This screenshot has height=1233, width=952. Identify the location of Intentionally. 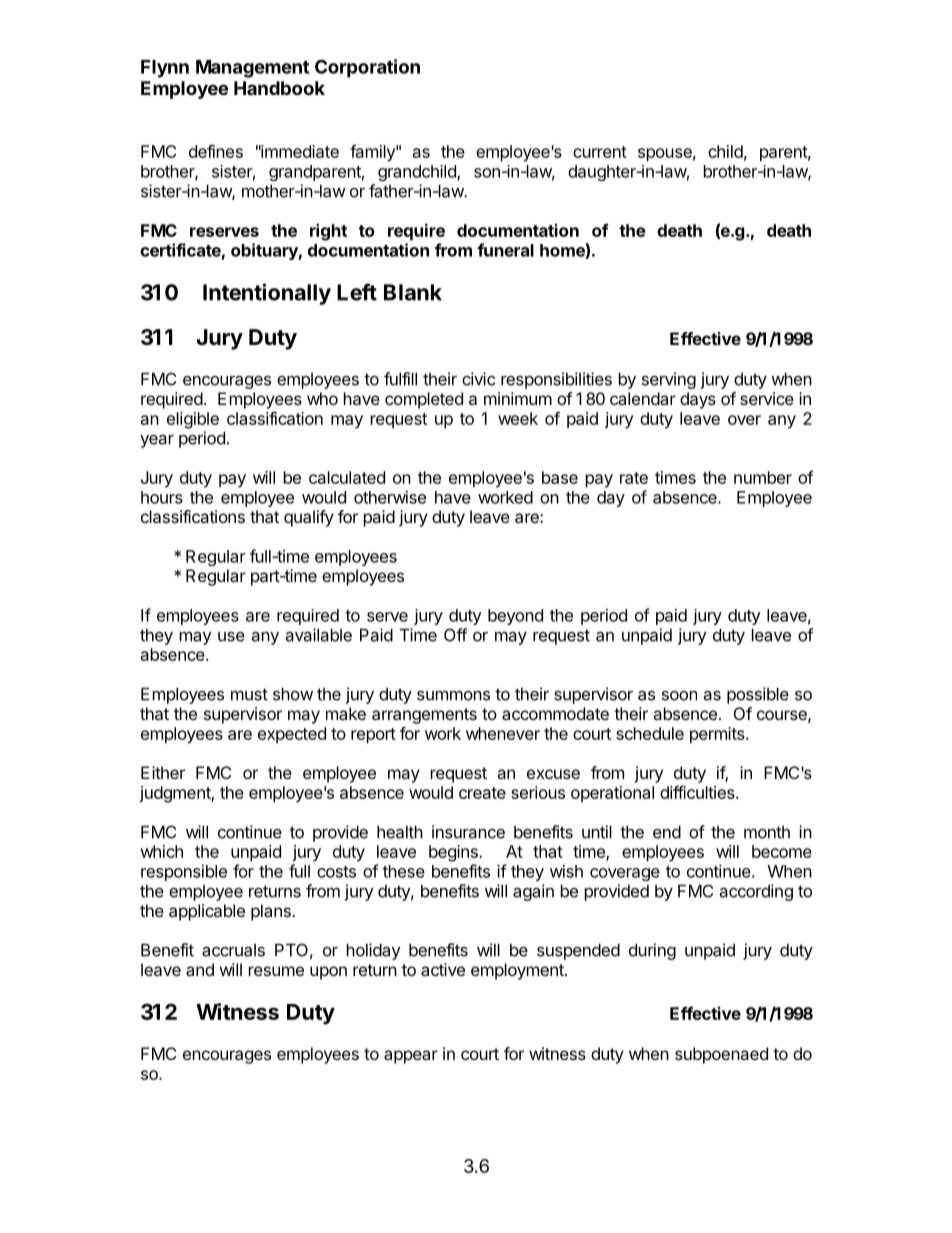
(267, 294).
